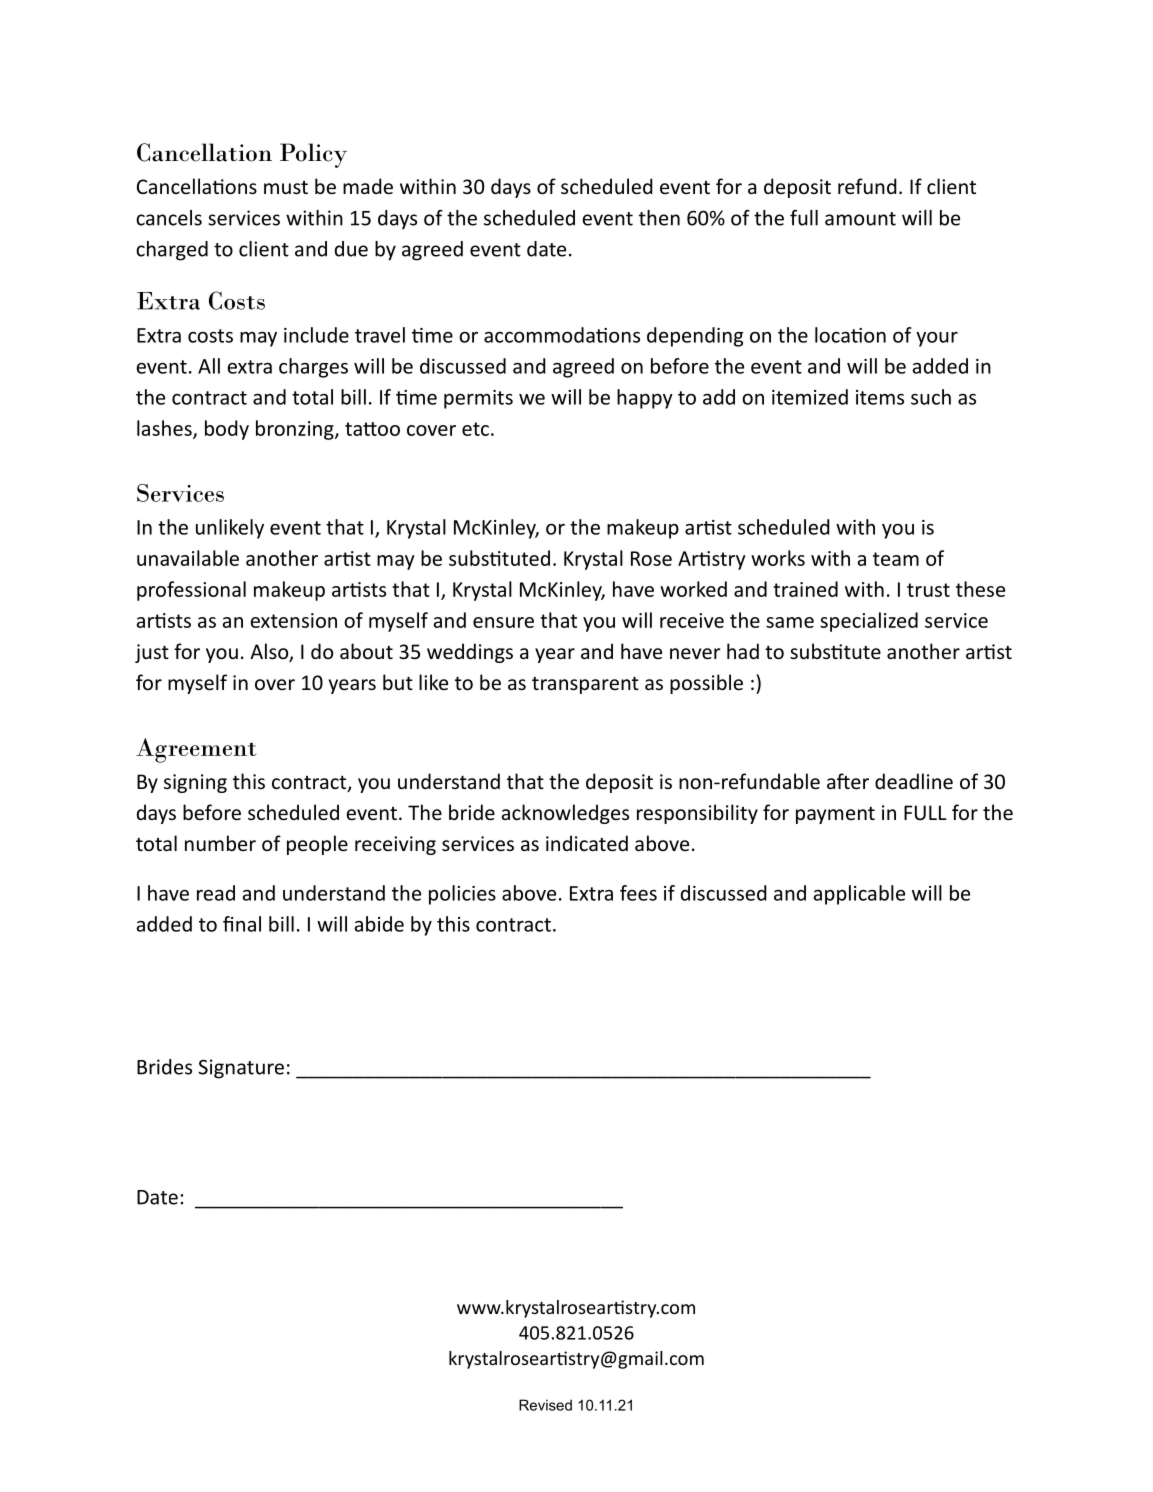 The image size is (1153, 1492). I want to click on applicable, so click(859, 895).
